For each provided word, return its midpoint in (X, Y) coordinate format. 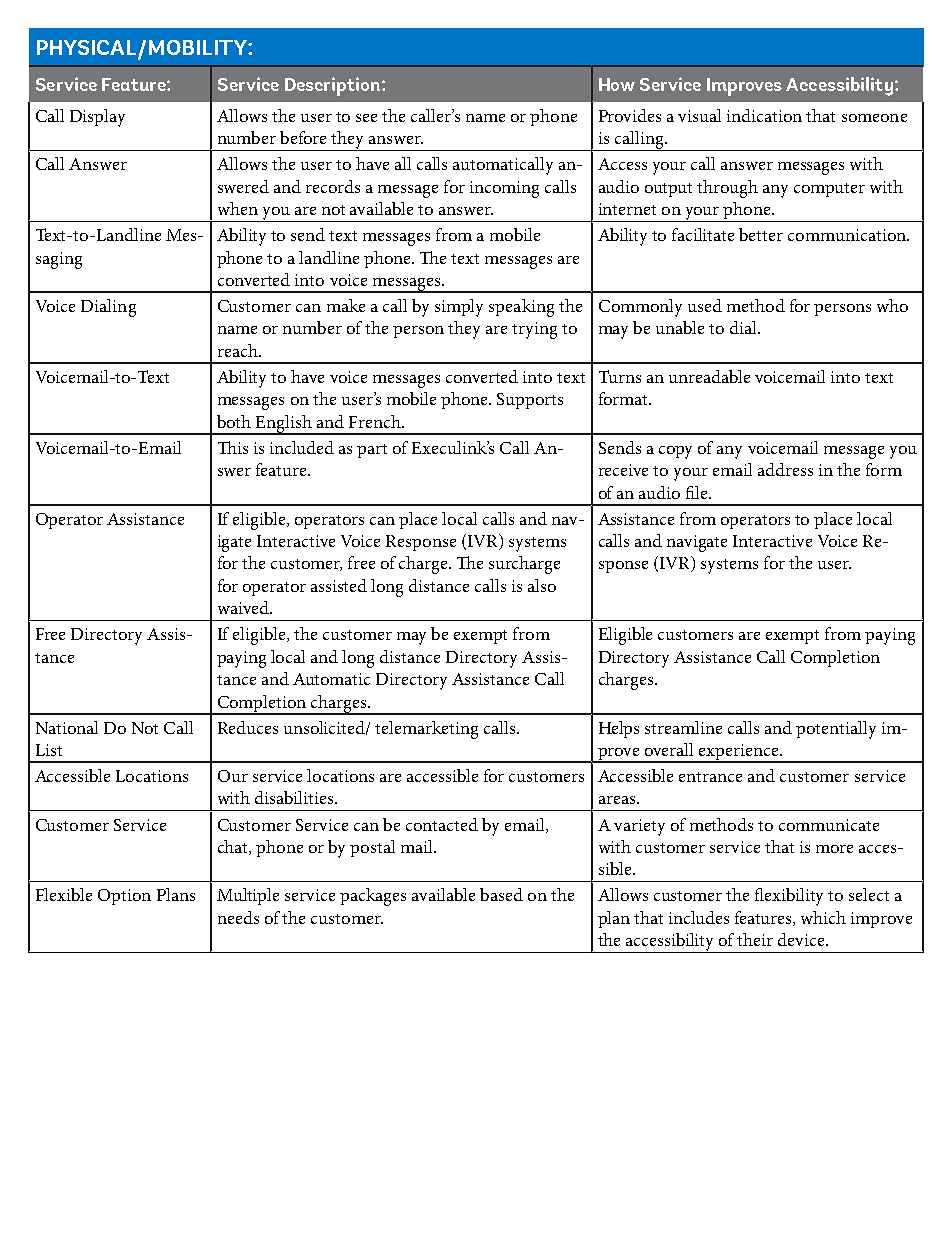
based (501, 894)
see (366, 118)
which (823, 917)
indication (764, 115)
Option (124, 897)
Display (97, 118)
